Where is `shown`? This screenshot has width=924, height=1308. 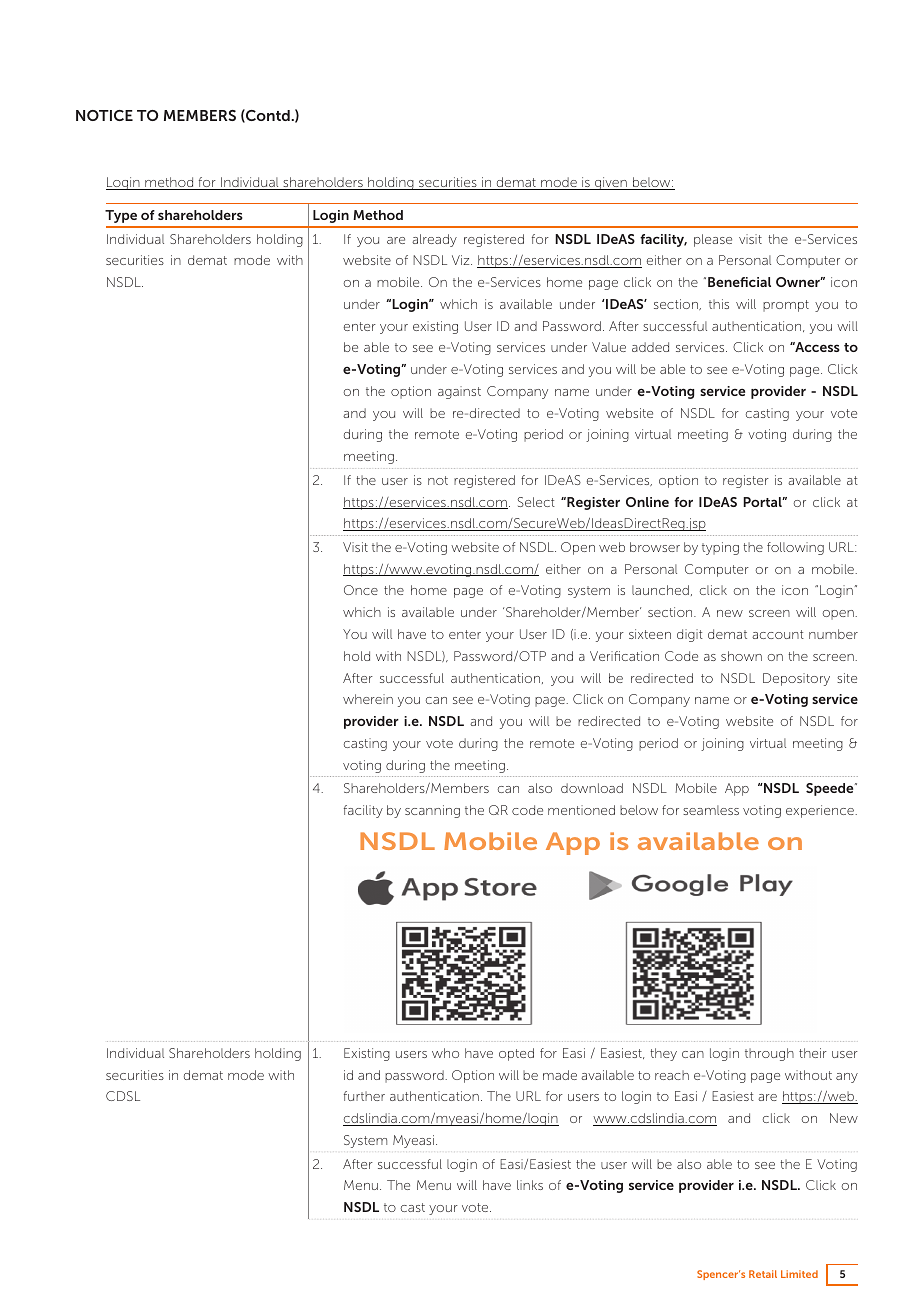
shown is located at coordinates (741, 656).
